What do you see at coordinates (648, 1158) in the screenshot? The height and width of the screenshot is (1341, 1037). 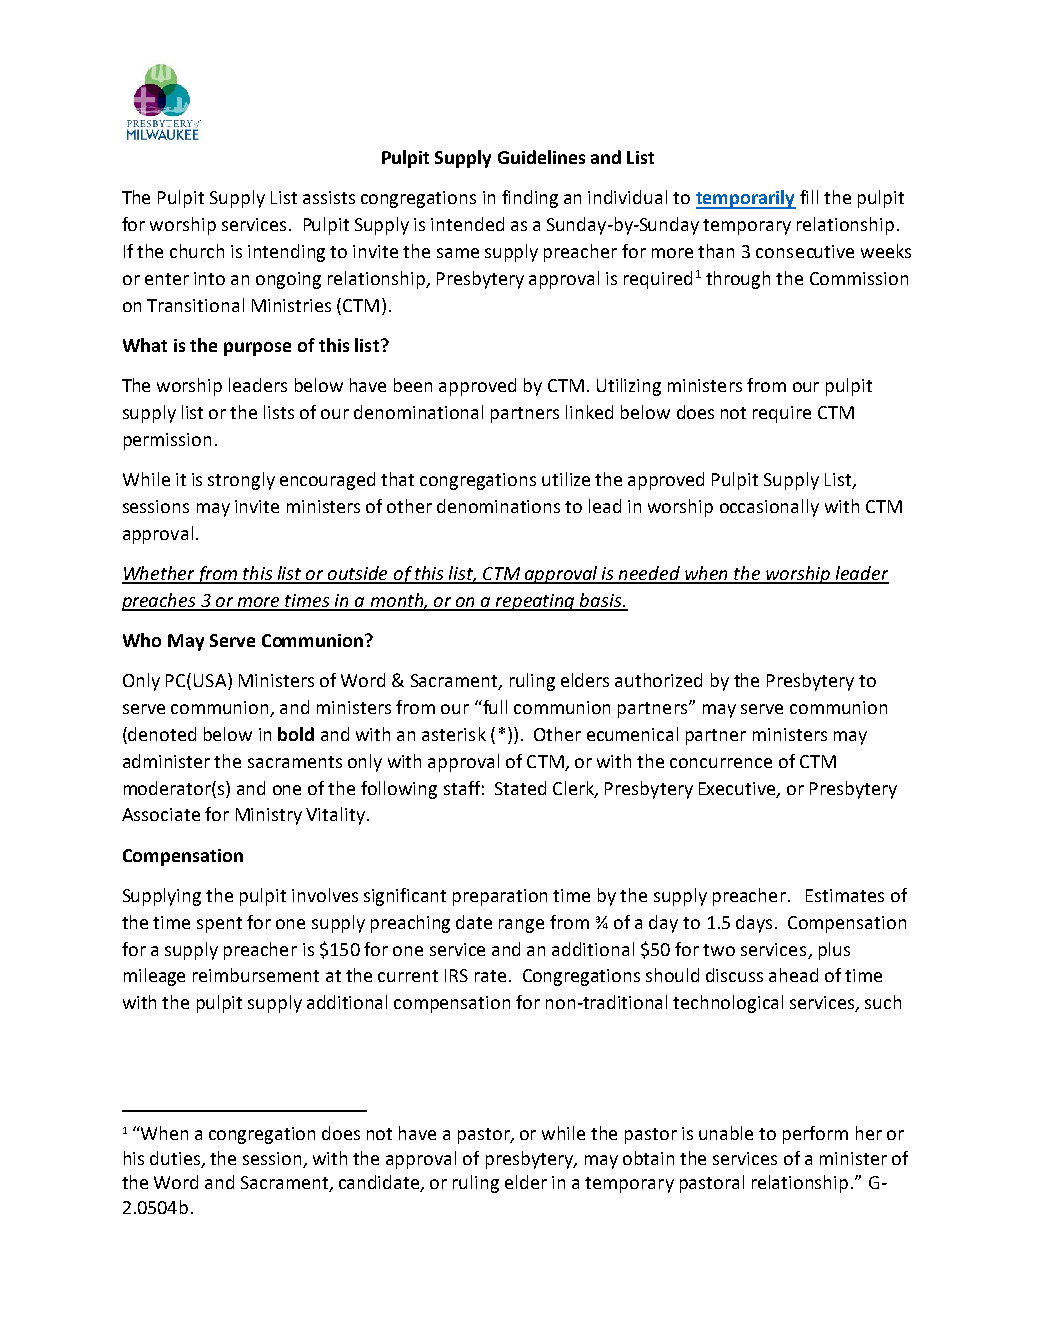 I see `obtain` at bounding box center [648, 1158].
